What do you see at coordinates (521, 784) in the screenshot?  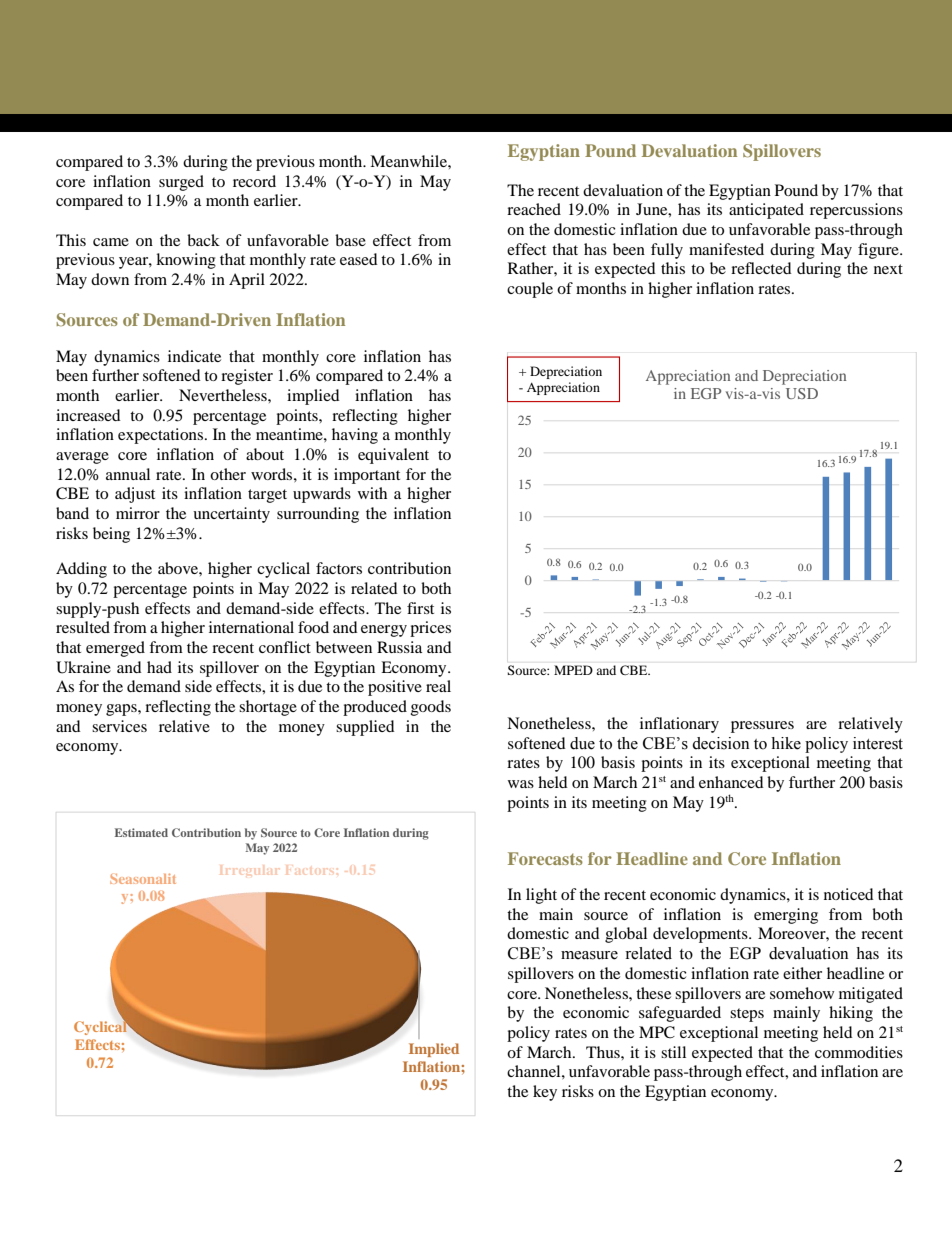 I see `was` at bounding box center [521, 784].
